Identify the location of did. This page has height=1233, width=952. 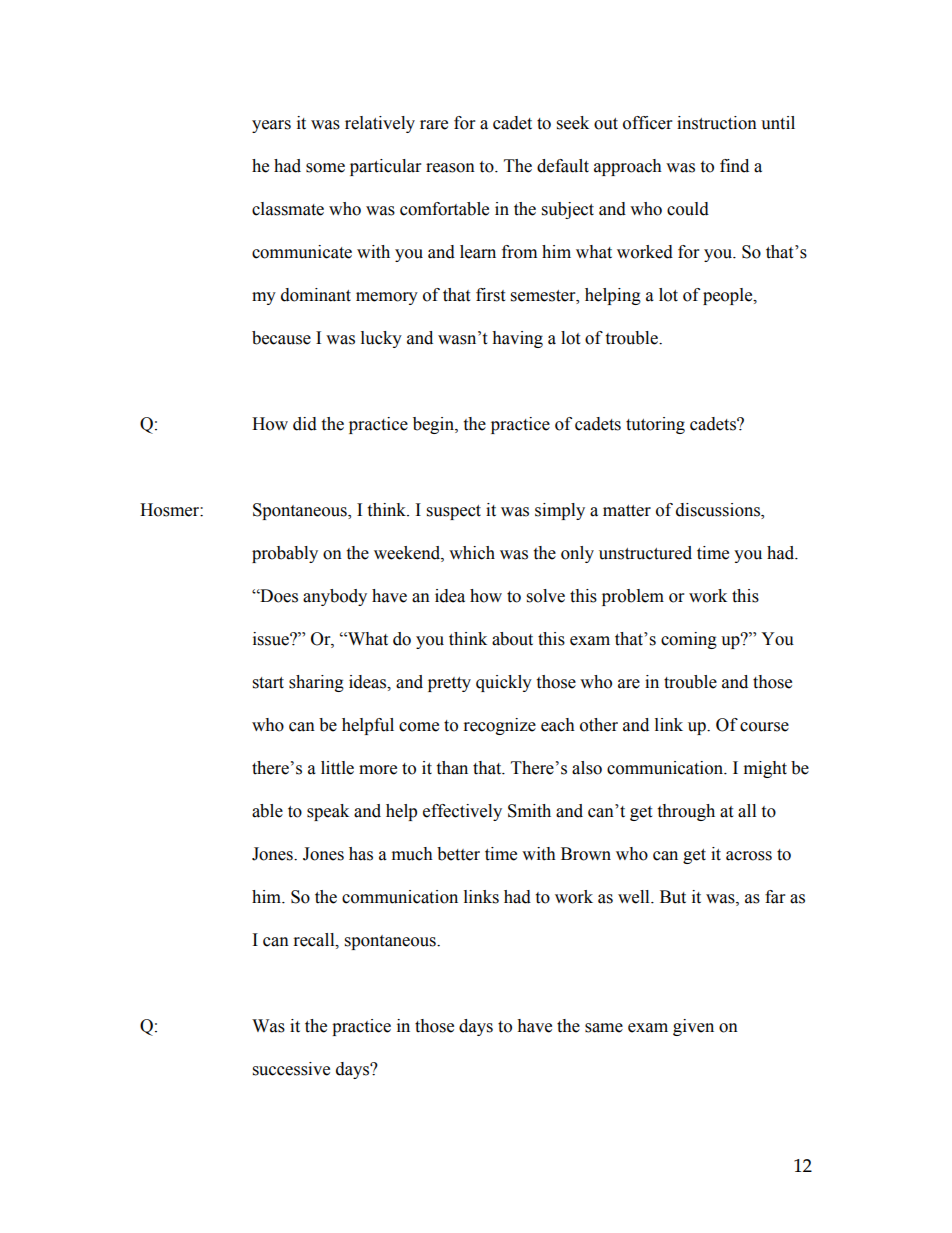
(305, 424).
